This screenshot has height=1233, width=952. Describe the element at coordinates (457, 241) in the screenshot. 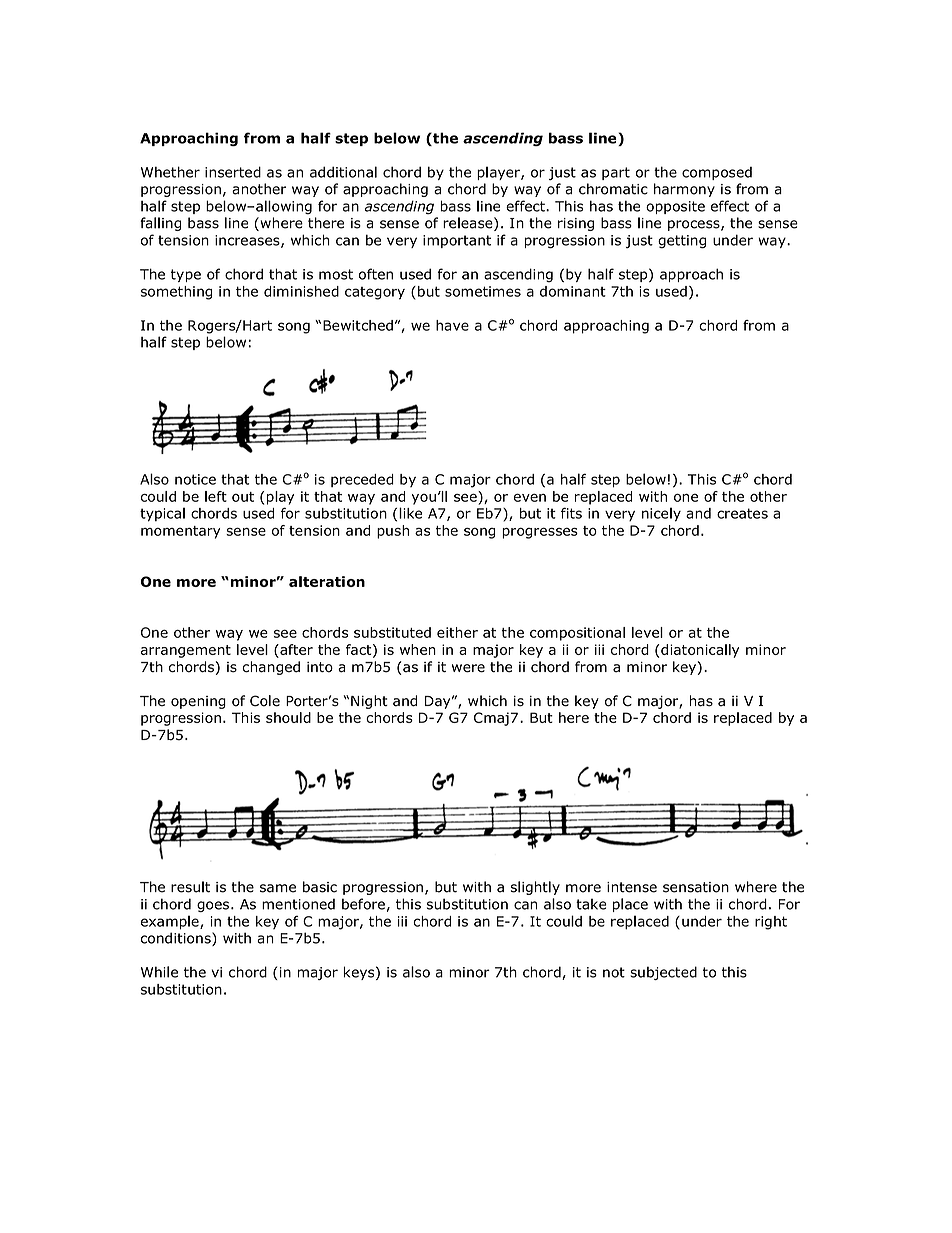

I see `important` at that location.
